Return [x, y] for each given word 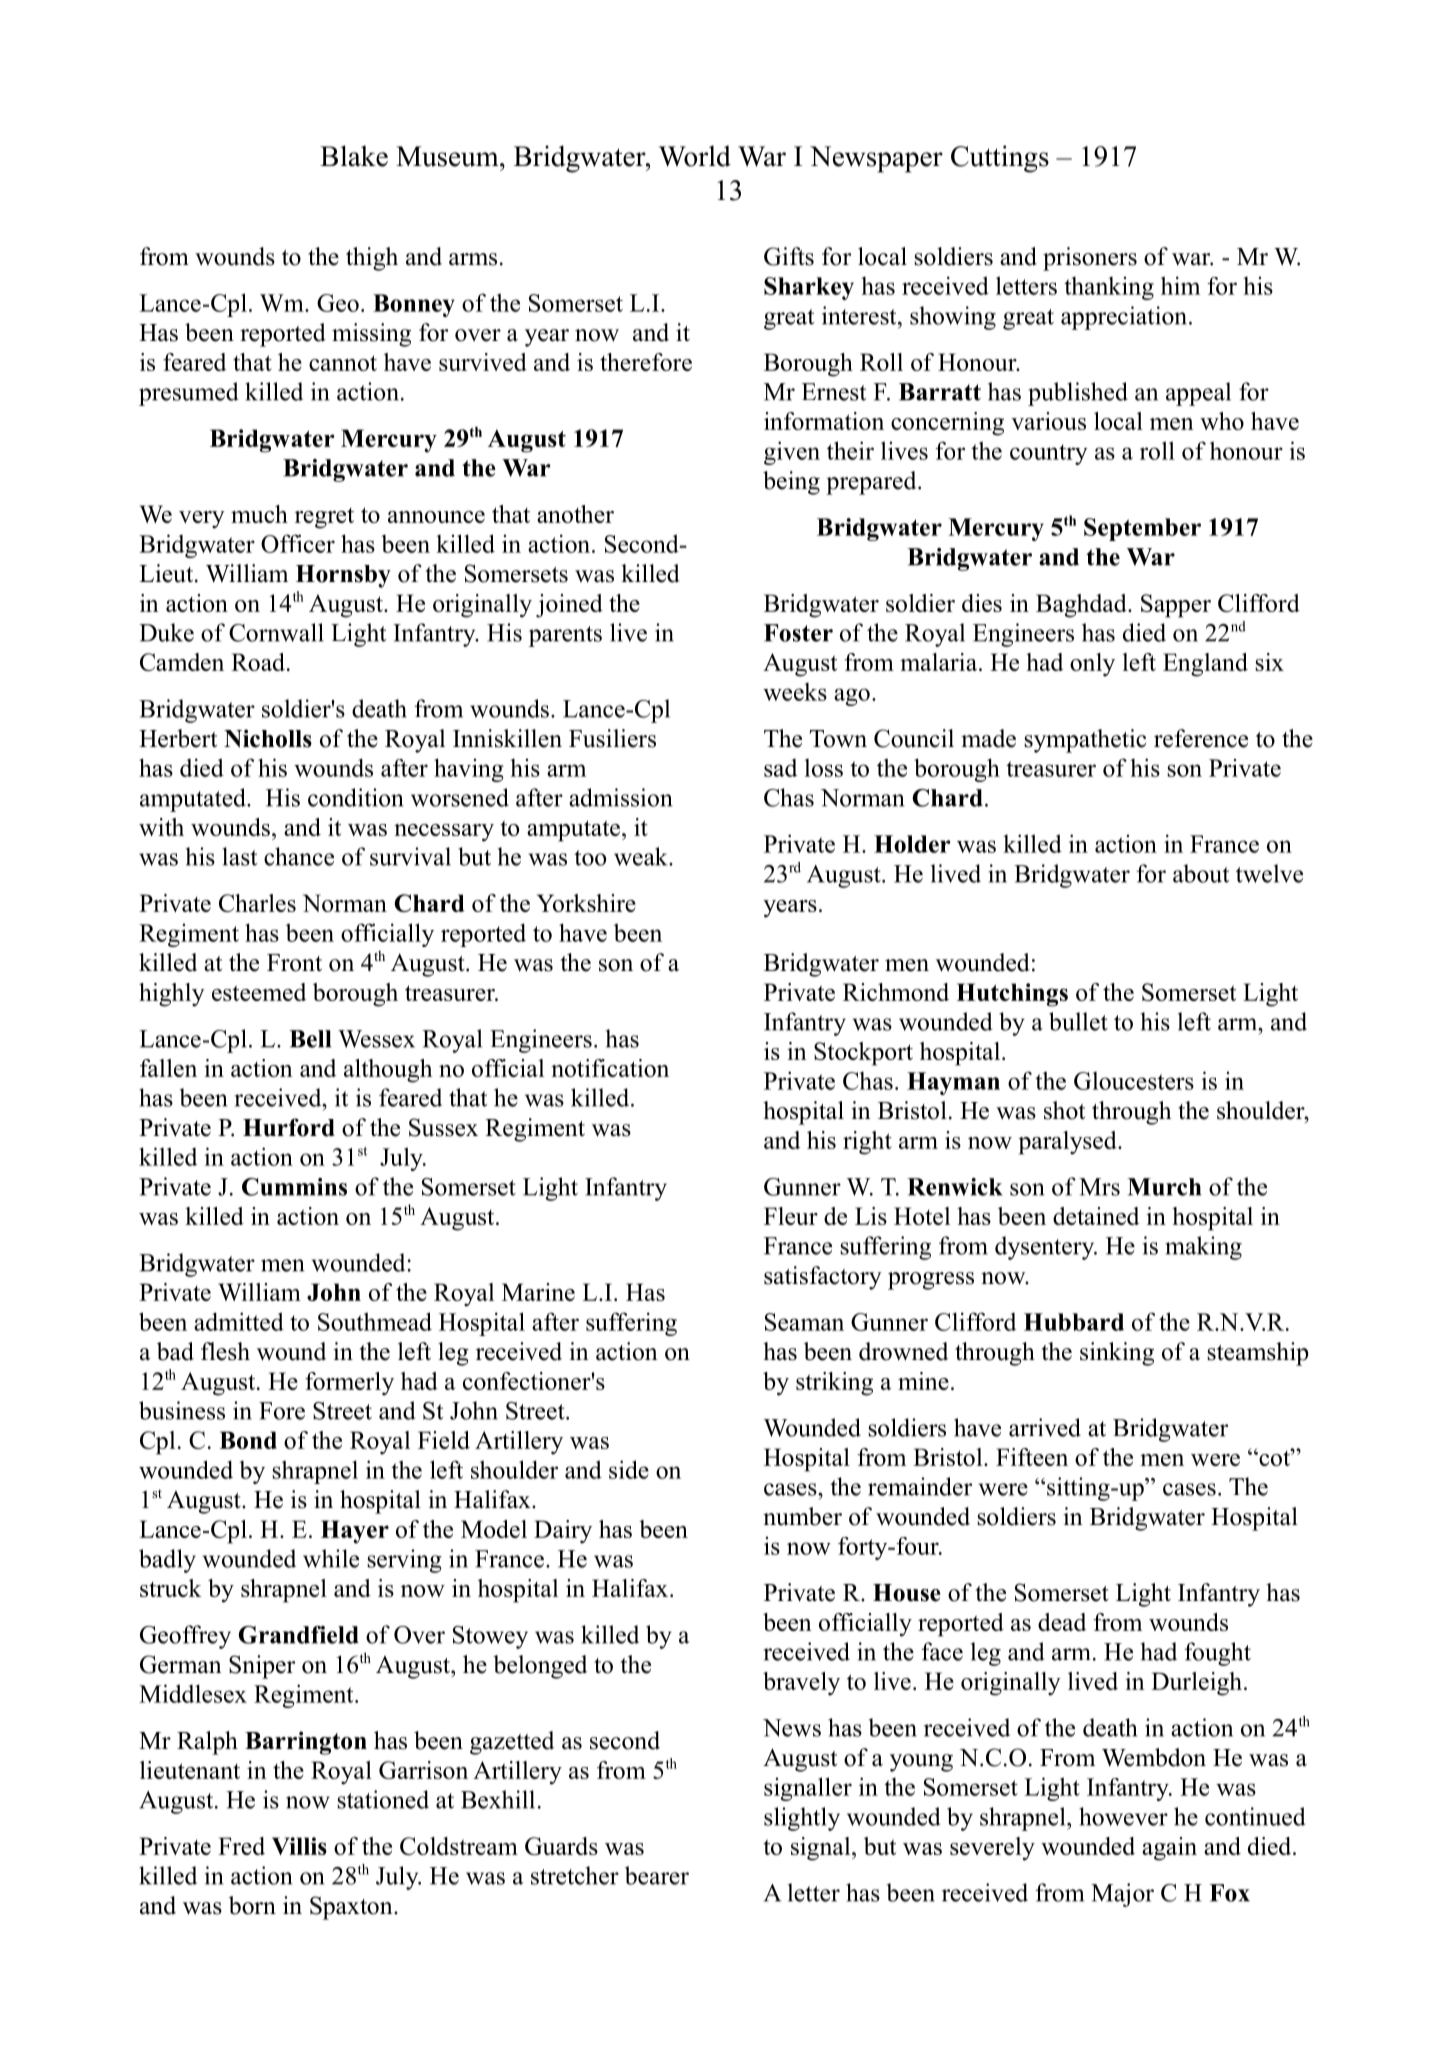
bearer [657, 1875]
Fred [241, 1846]
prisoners [1090, 259]
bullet [1078, 1021]
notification [610, 1068]
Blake [354, 156]
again [1169, 1849]
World [695, 156]
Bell [310, 1039]
